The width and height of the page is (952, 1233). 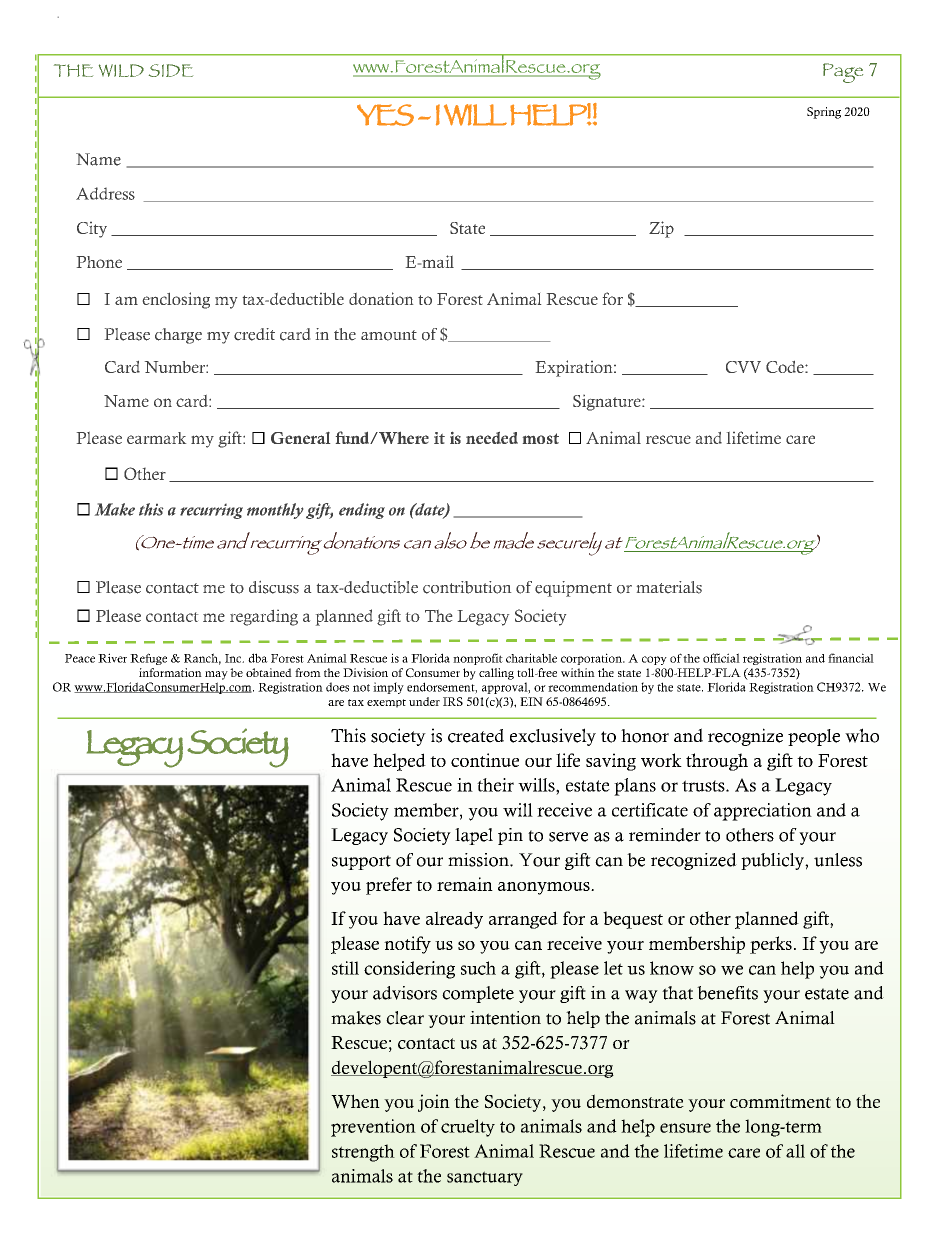 I want to click on ending, so click(x=362, y=511).
